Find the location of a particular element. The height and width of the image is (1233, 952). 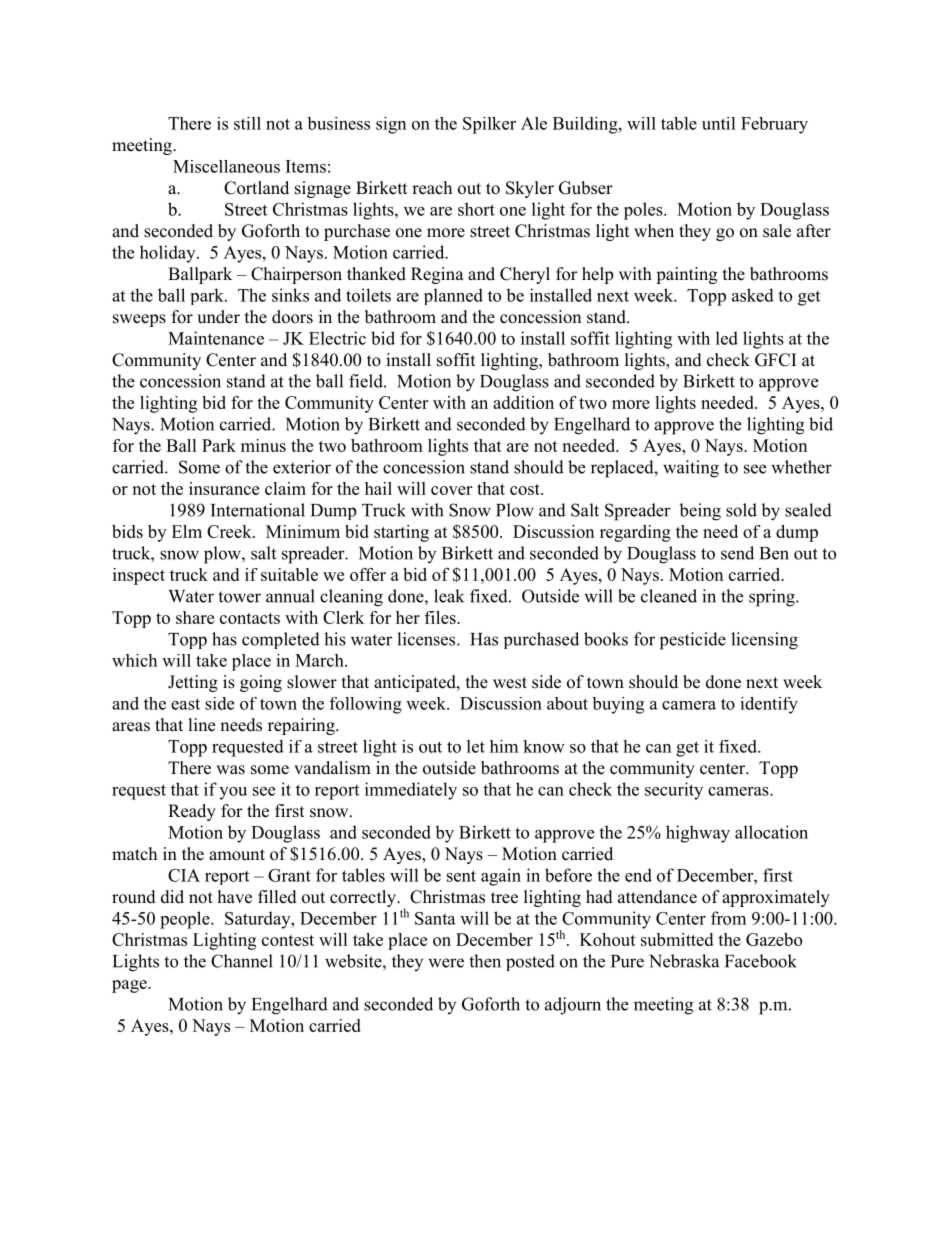

until is located at coordinates (719, 123).
